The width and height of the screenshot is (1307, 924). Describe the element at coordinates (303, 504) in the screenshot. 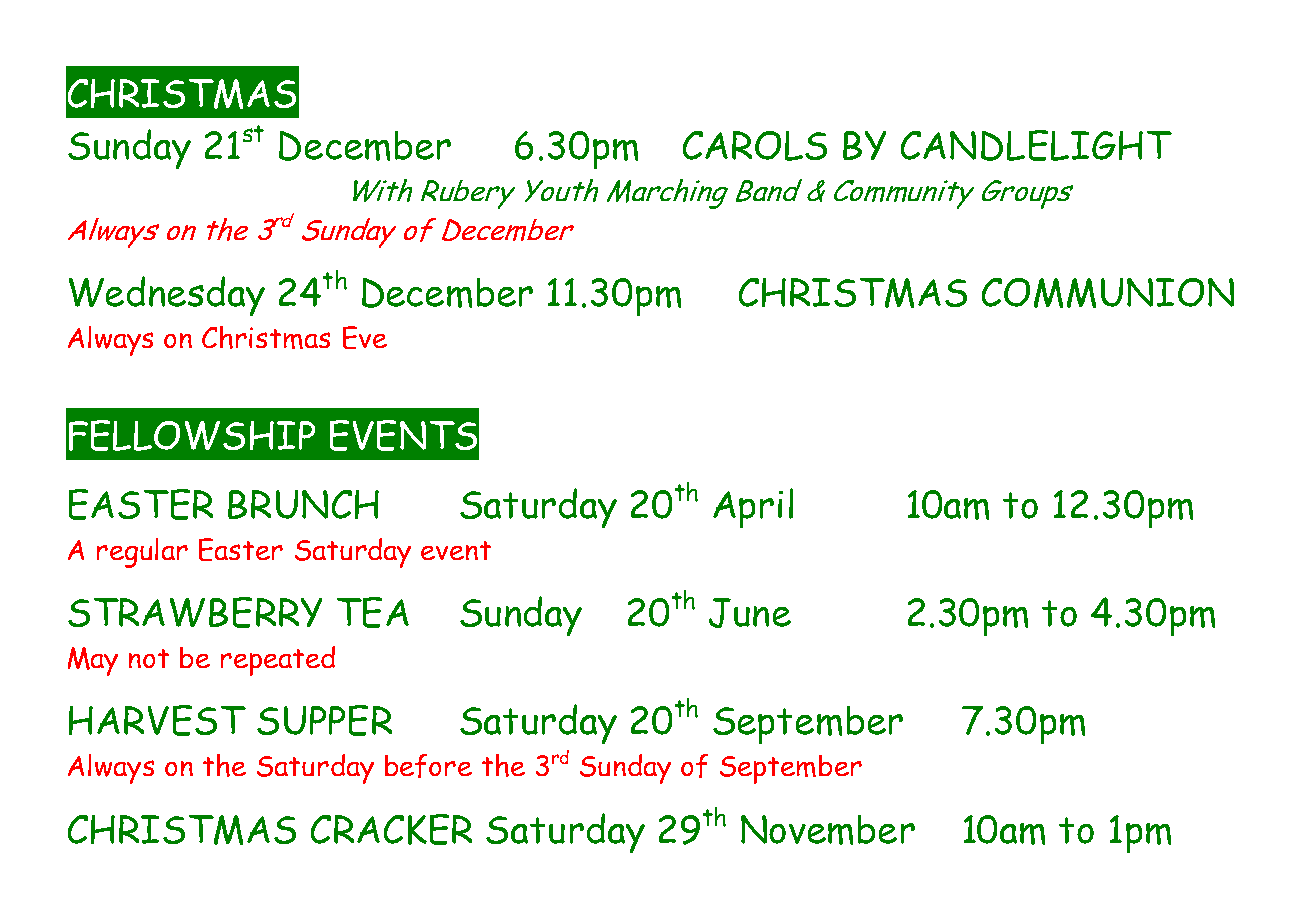

I see `BRUNCH` at that location.
